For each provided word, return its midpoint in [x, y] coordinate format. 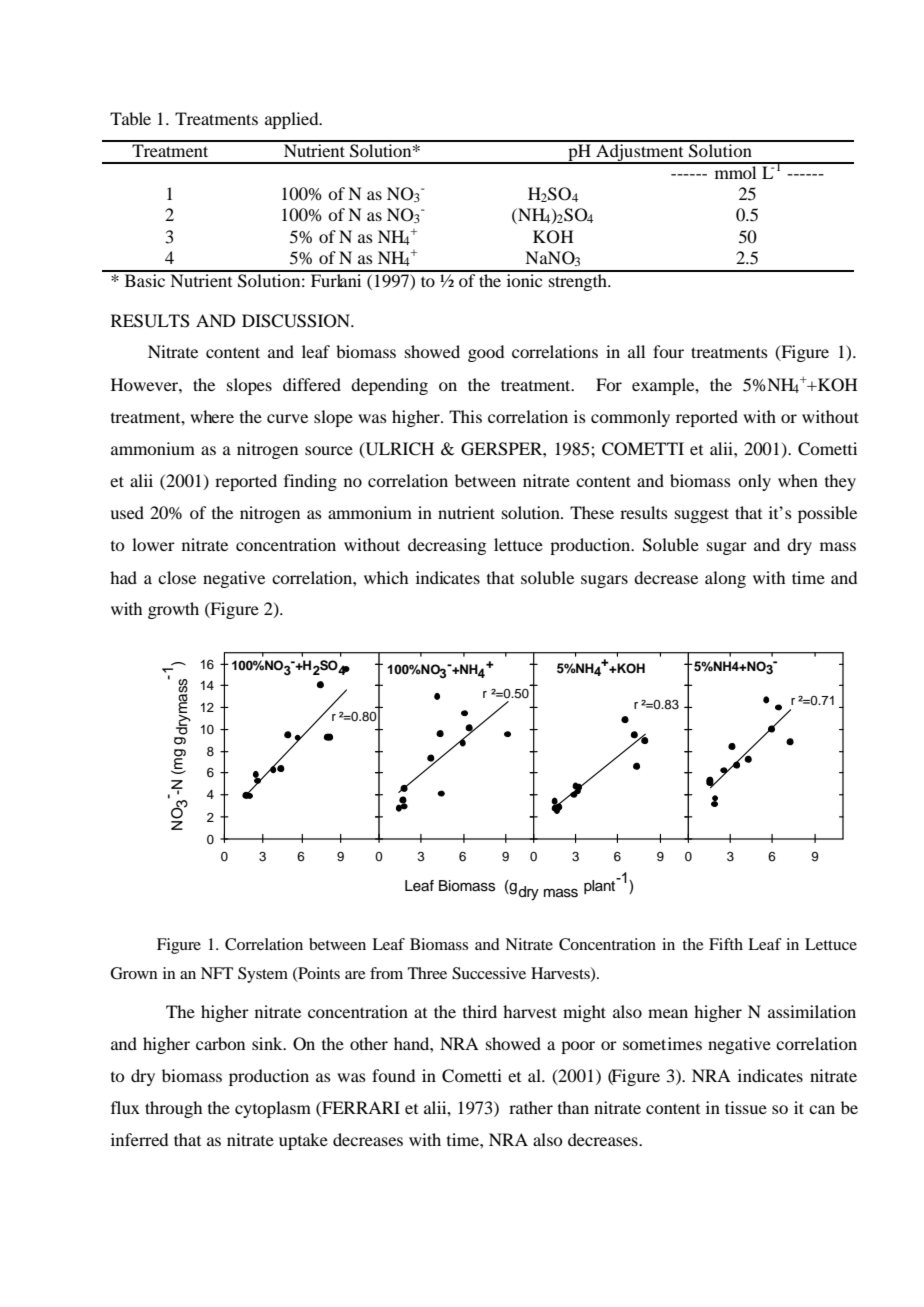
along [725, 579]
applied [293, 120]
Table [130, 118]
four [668, 351]
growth [173, 610]
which [386, 577]
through [173, 1109]
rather [531, 1107]
